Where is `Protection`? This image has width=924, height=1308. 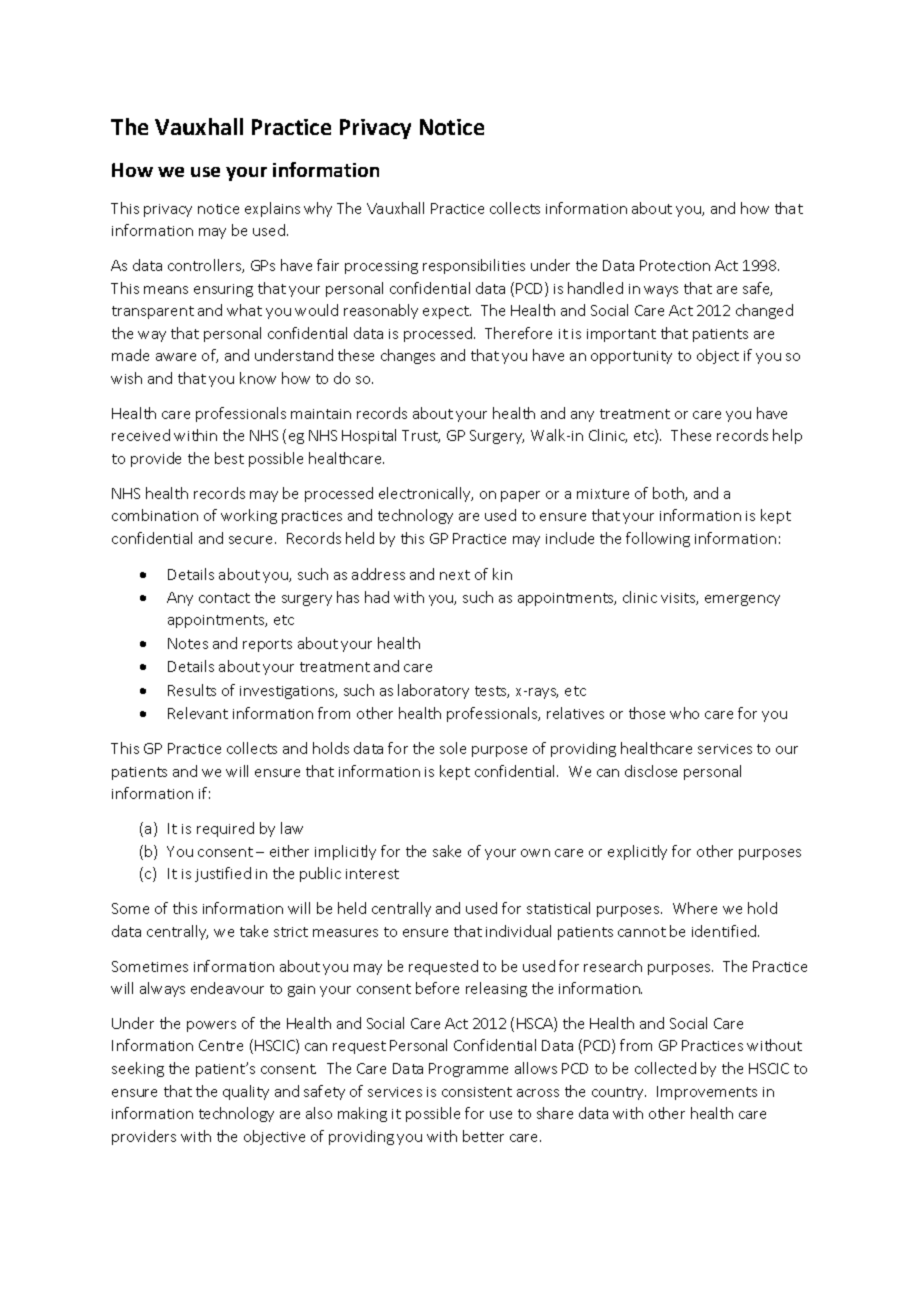 Protection is located at coordinates (675, 265).
